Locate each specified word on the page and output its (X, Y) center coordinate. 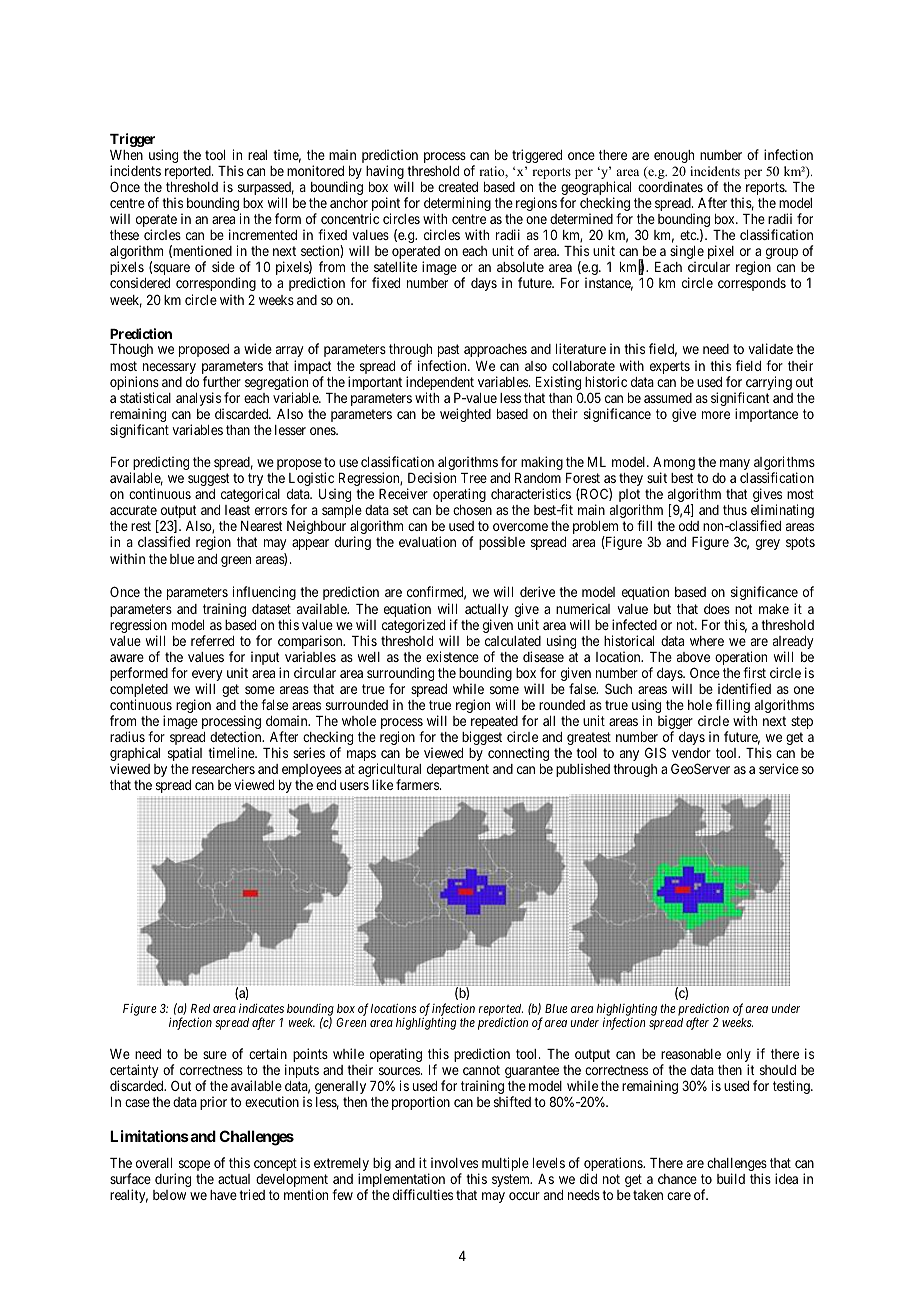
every (207, 677)
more (716, 415)
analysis (199, 400)
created (458, 187)
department (458, 770)
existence (452, 656)
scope (194, 1165)
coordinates (670, 186)
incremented (263, 234)
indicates (261, 1008)
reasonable (691, 1054)
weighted (465, 415)
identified (744, 688)
